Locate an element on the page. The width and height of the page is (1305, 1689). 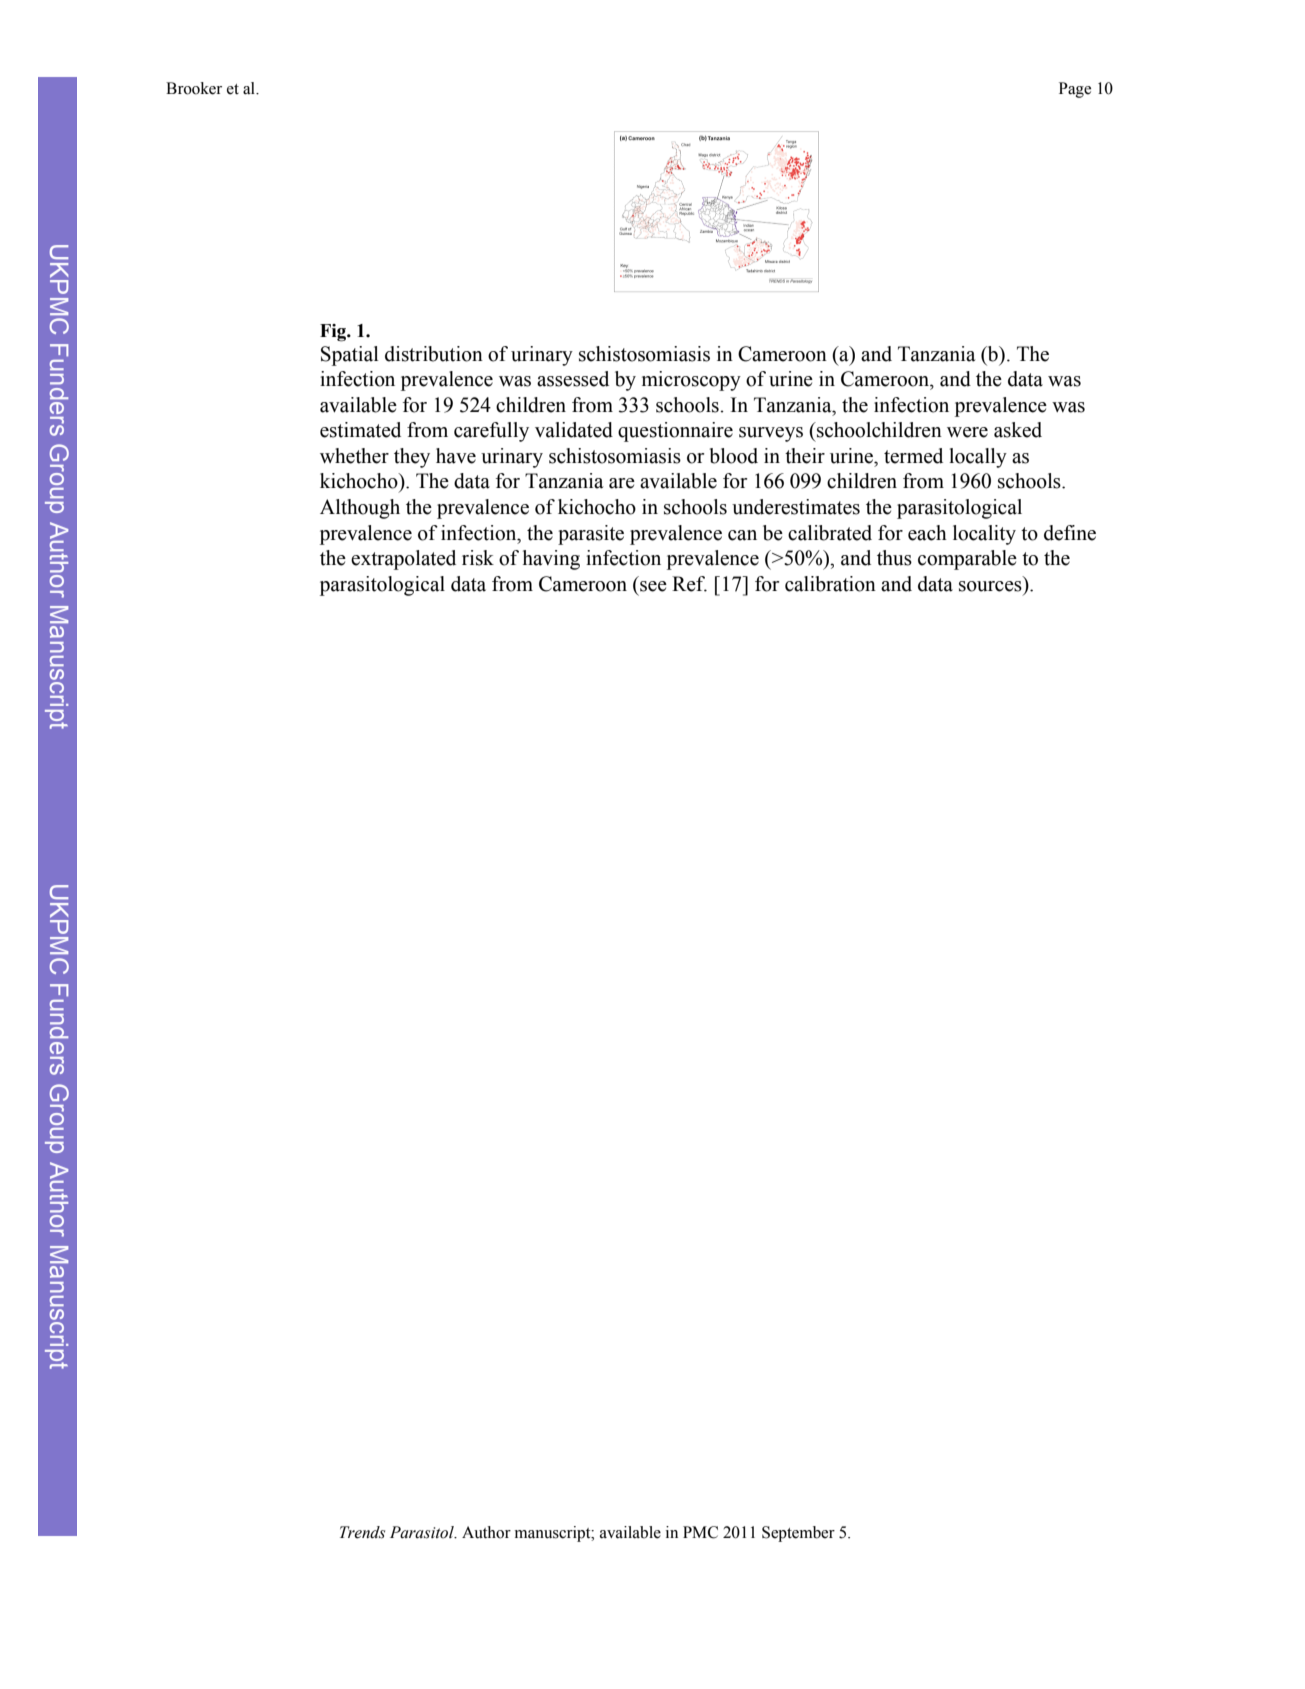
Brooker is located at coordinates (194, 88).
